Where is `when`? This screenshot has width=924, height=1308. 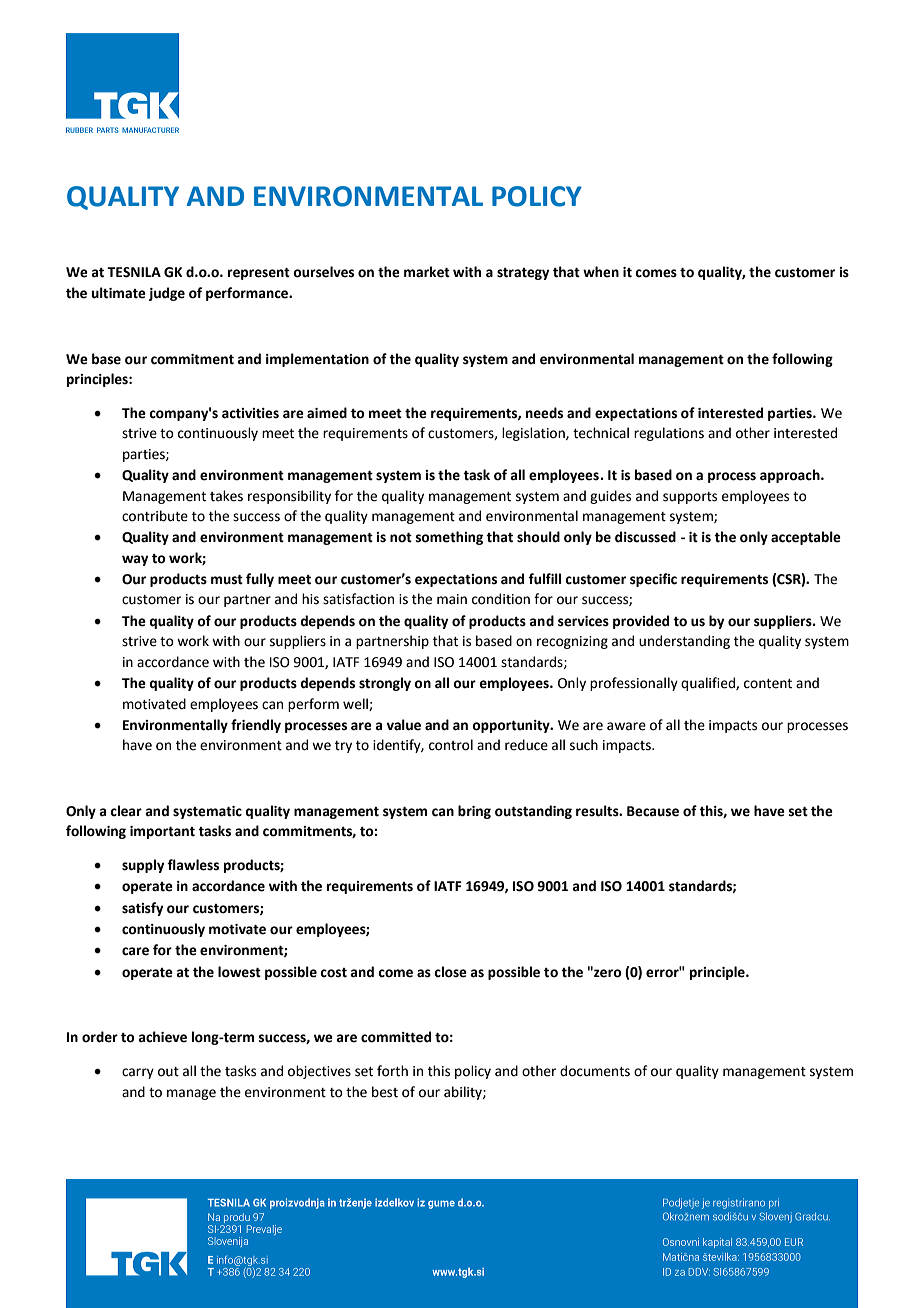
when is located at coordinates (601, 272).
